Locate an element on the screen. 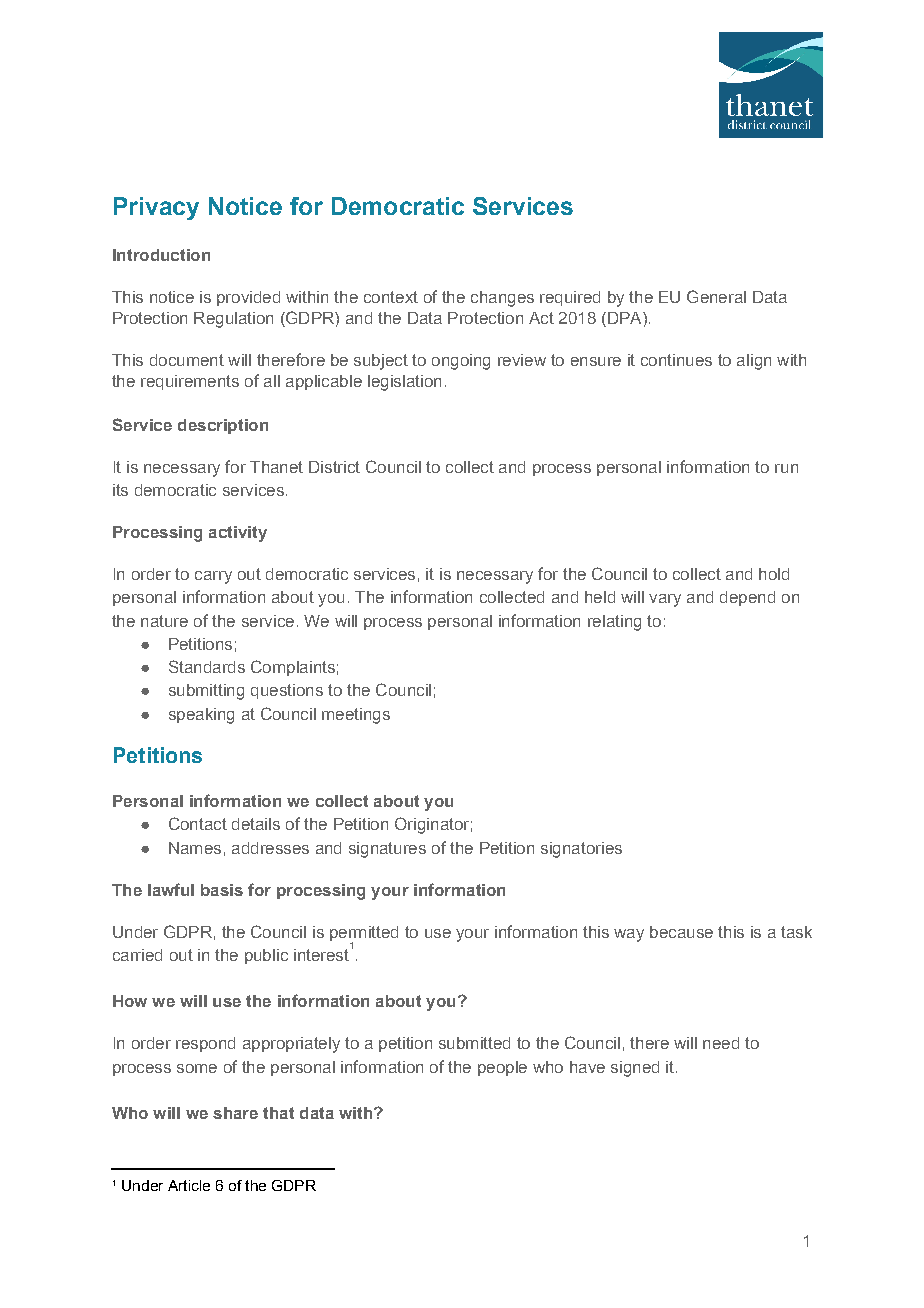 The image size is (924, 1308). changes is located at coordinates (502, 299).
